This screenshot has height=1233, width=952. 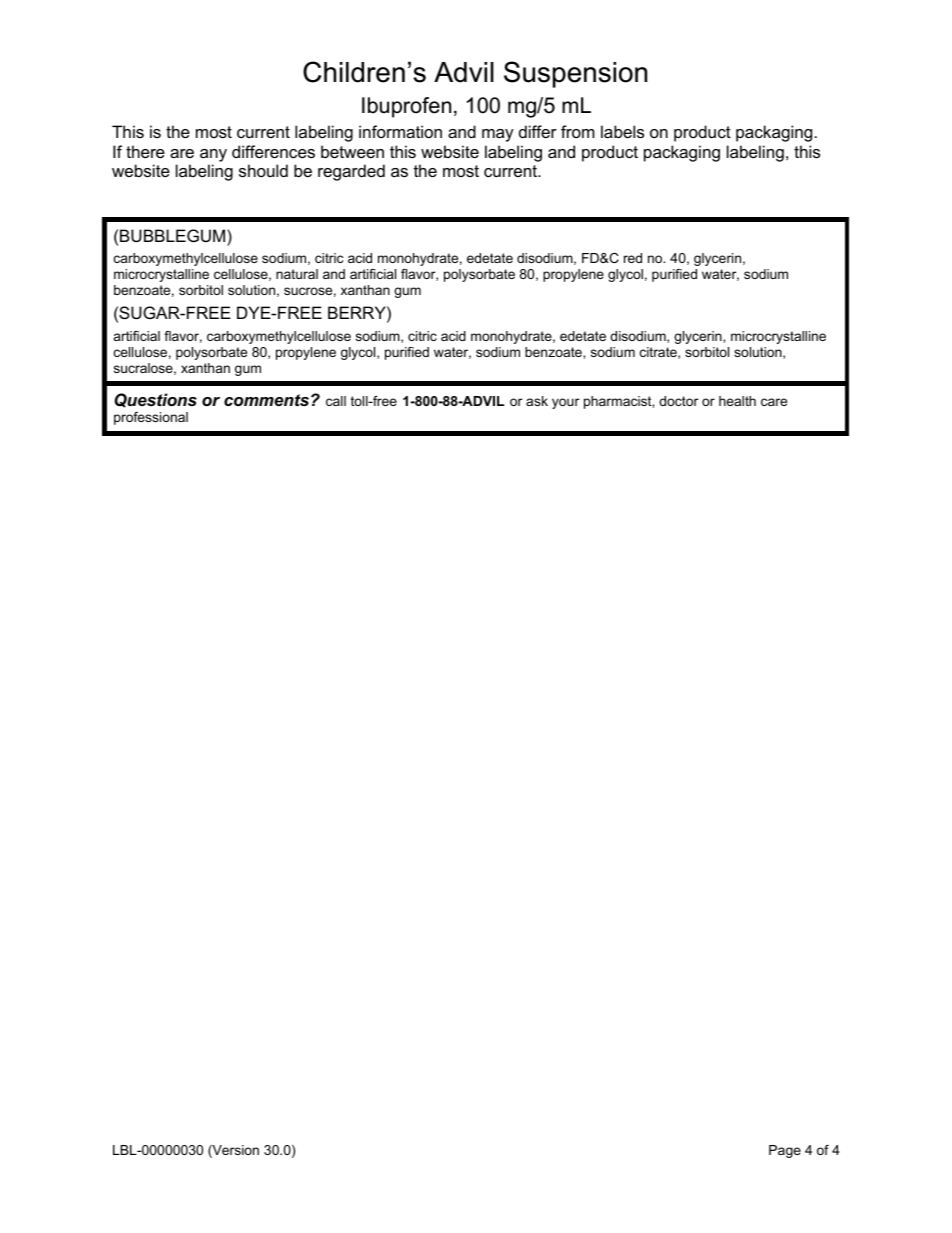 I want to click on professional, so click(x=151, y=418).
